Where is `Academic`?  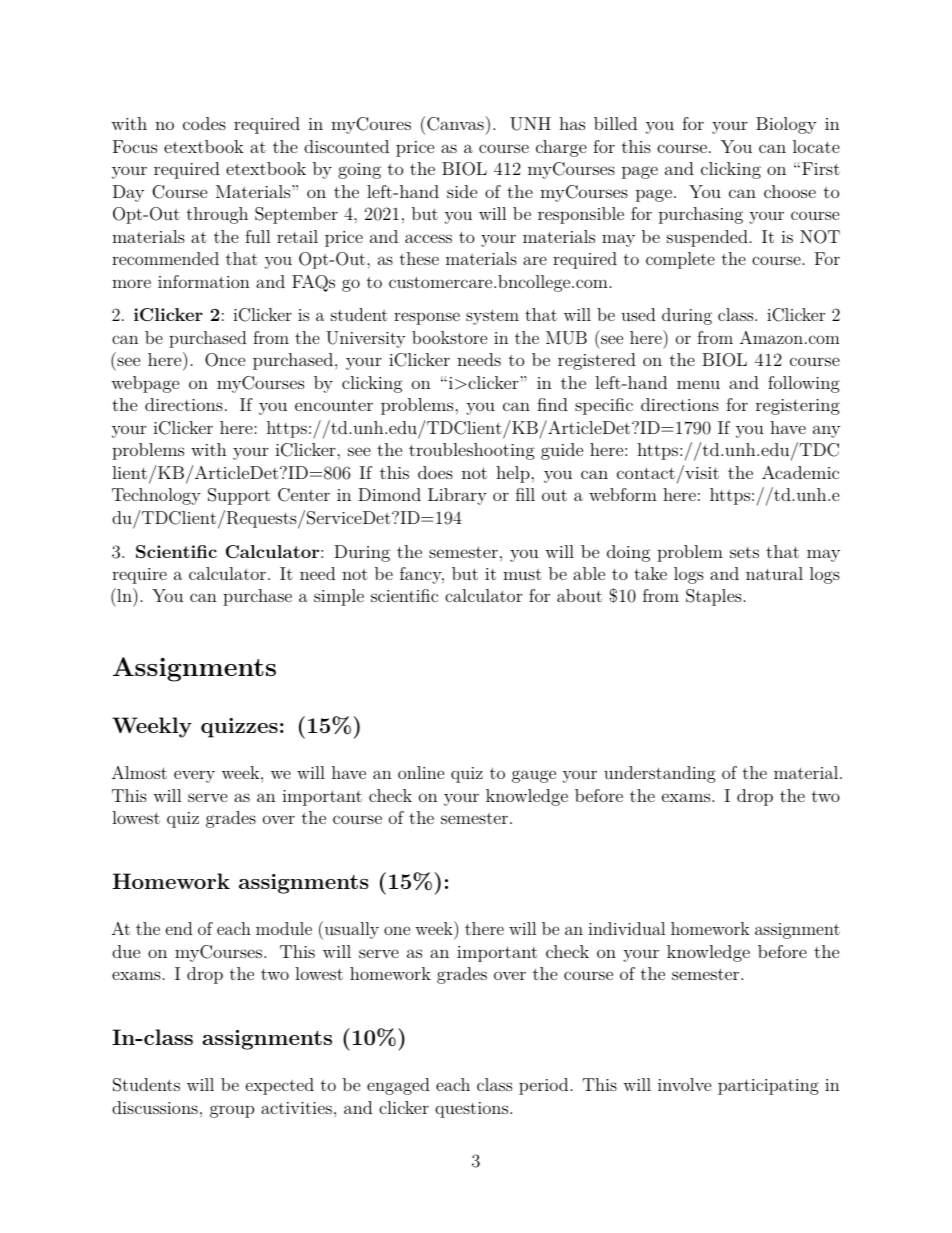 Academic is located at coordinates (800, 472).
